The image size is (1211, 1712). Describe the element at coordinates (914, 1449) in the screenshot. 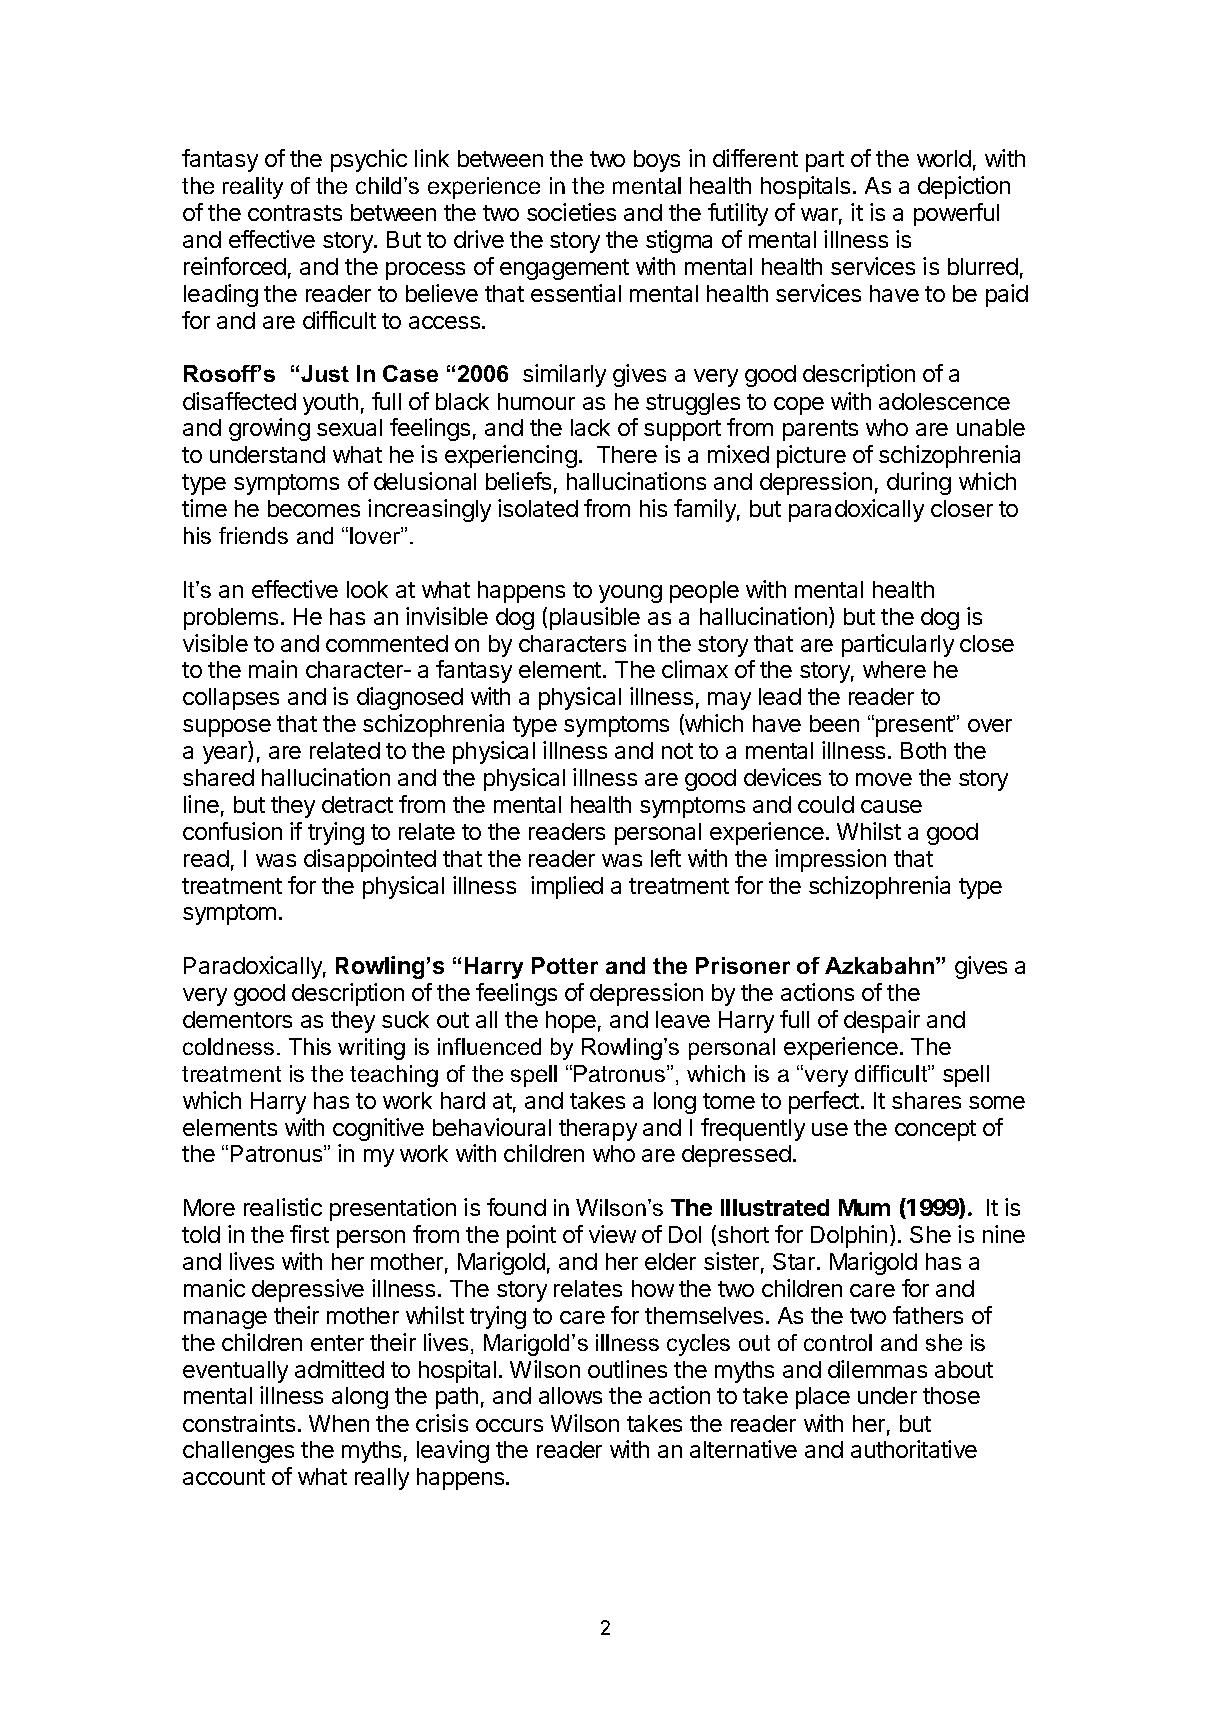

I see `authoritative` at that location.
